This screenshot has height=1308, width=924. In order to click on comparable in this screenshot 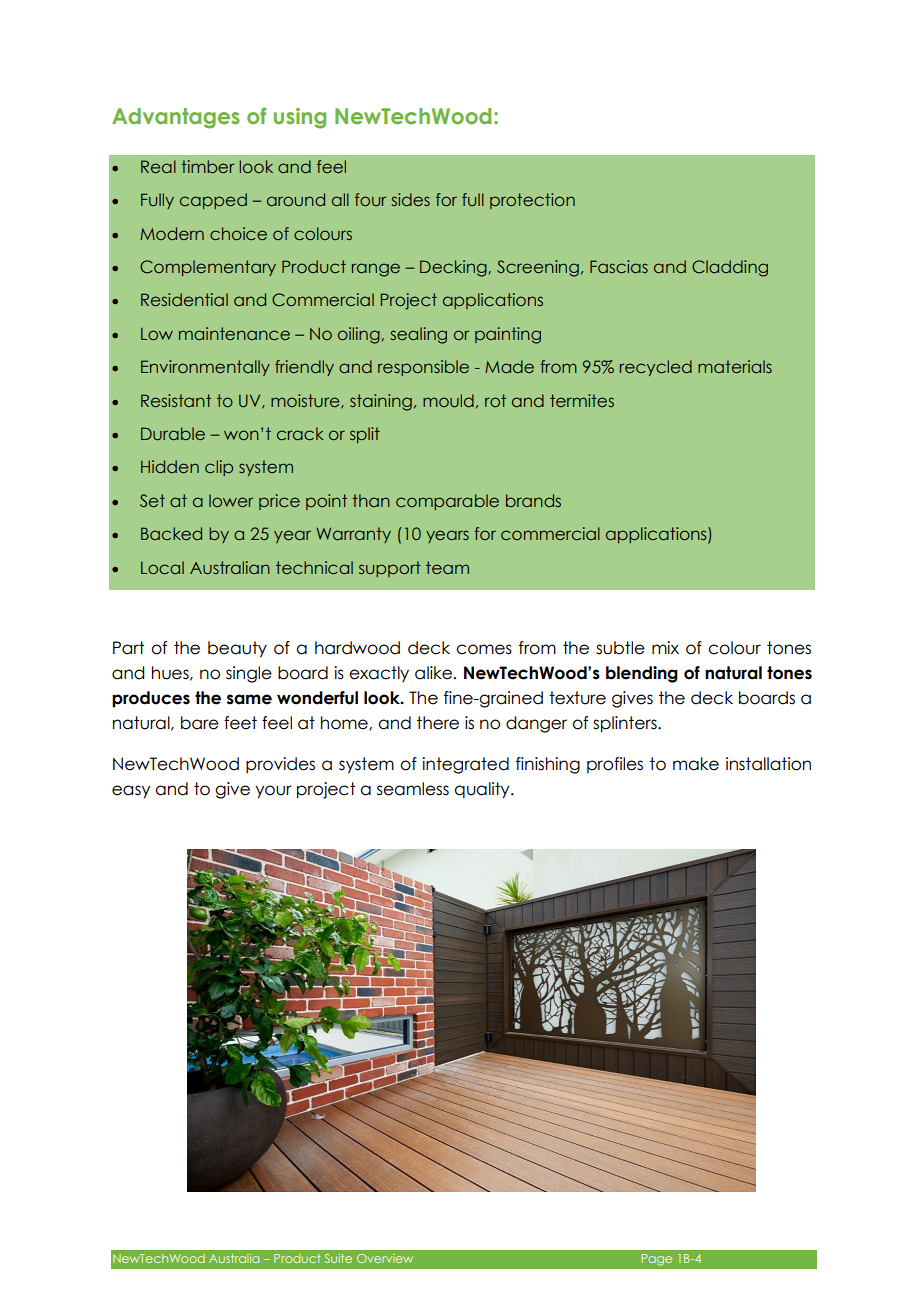, I will do `click(447, 502)`.
